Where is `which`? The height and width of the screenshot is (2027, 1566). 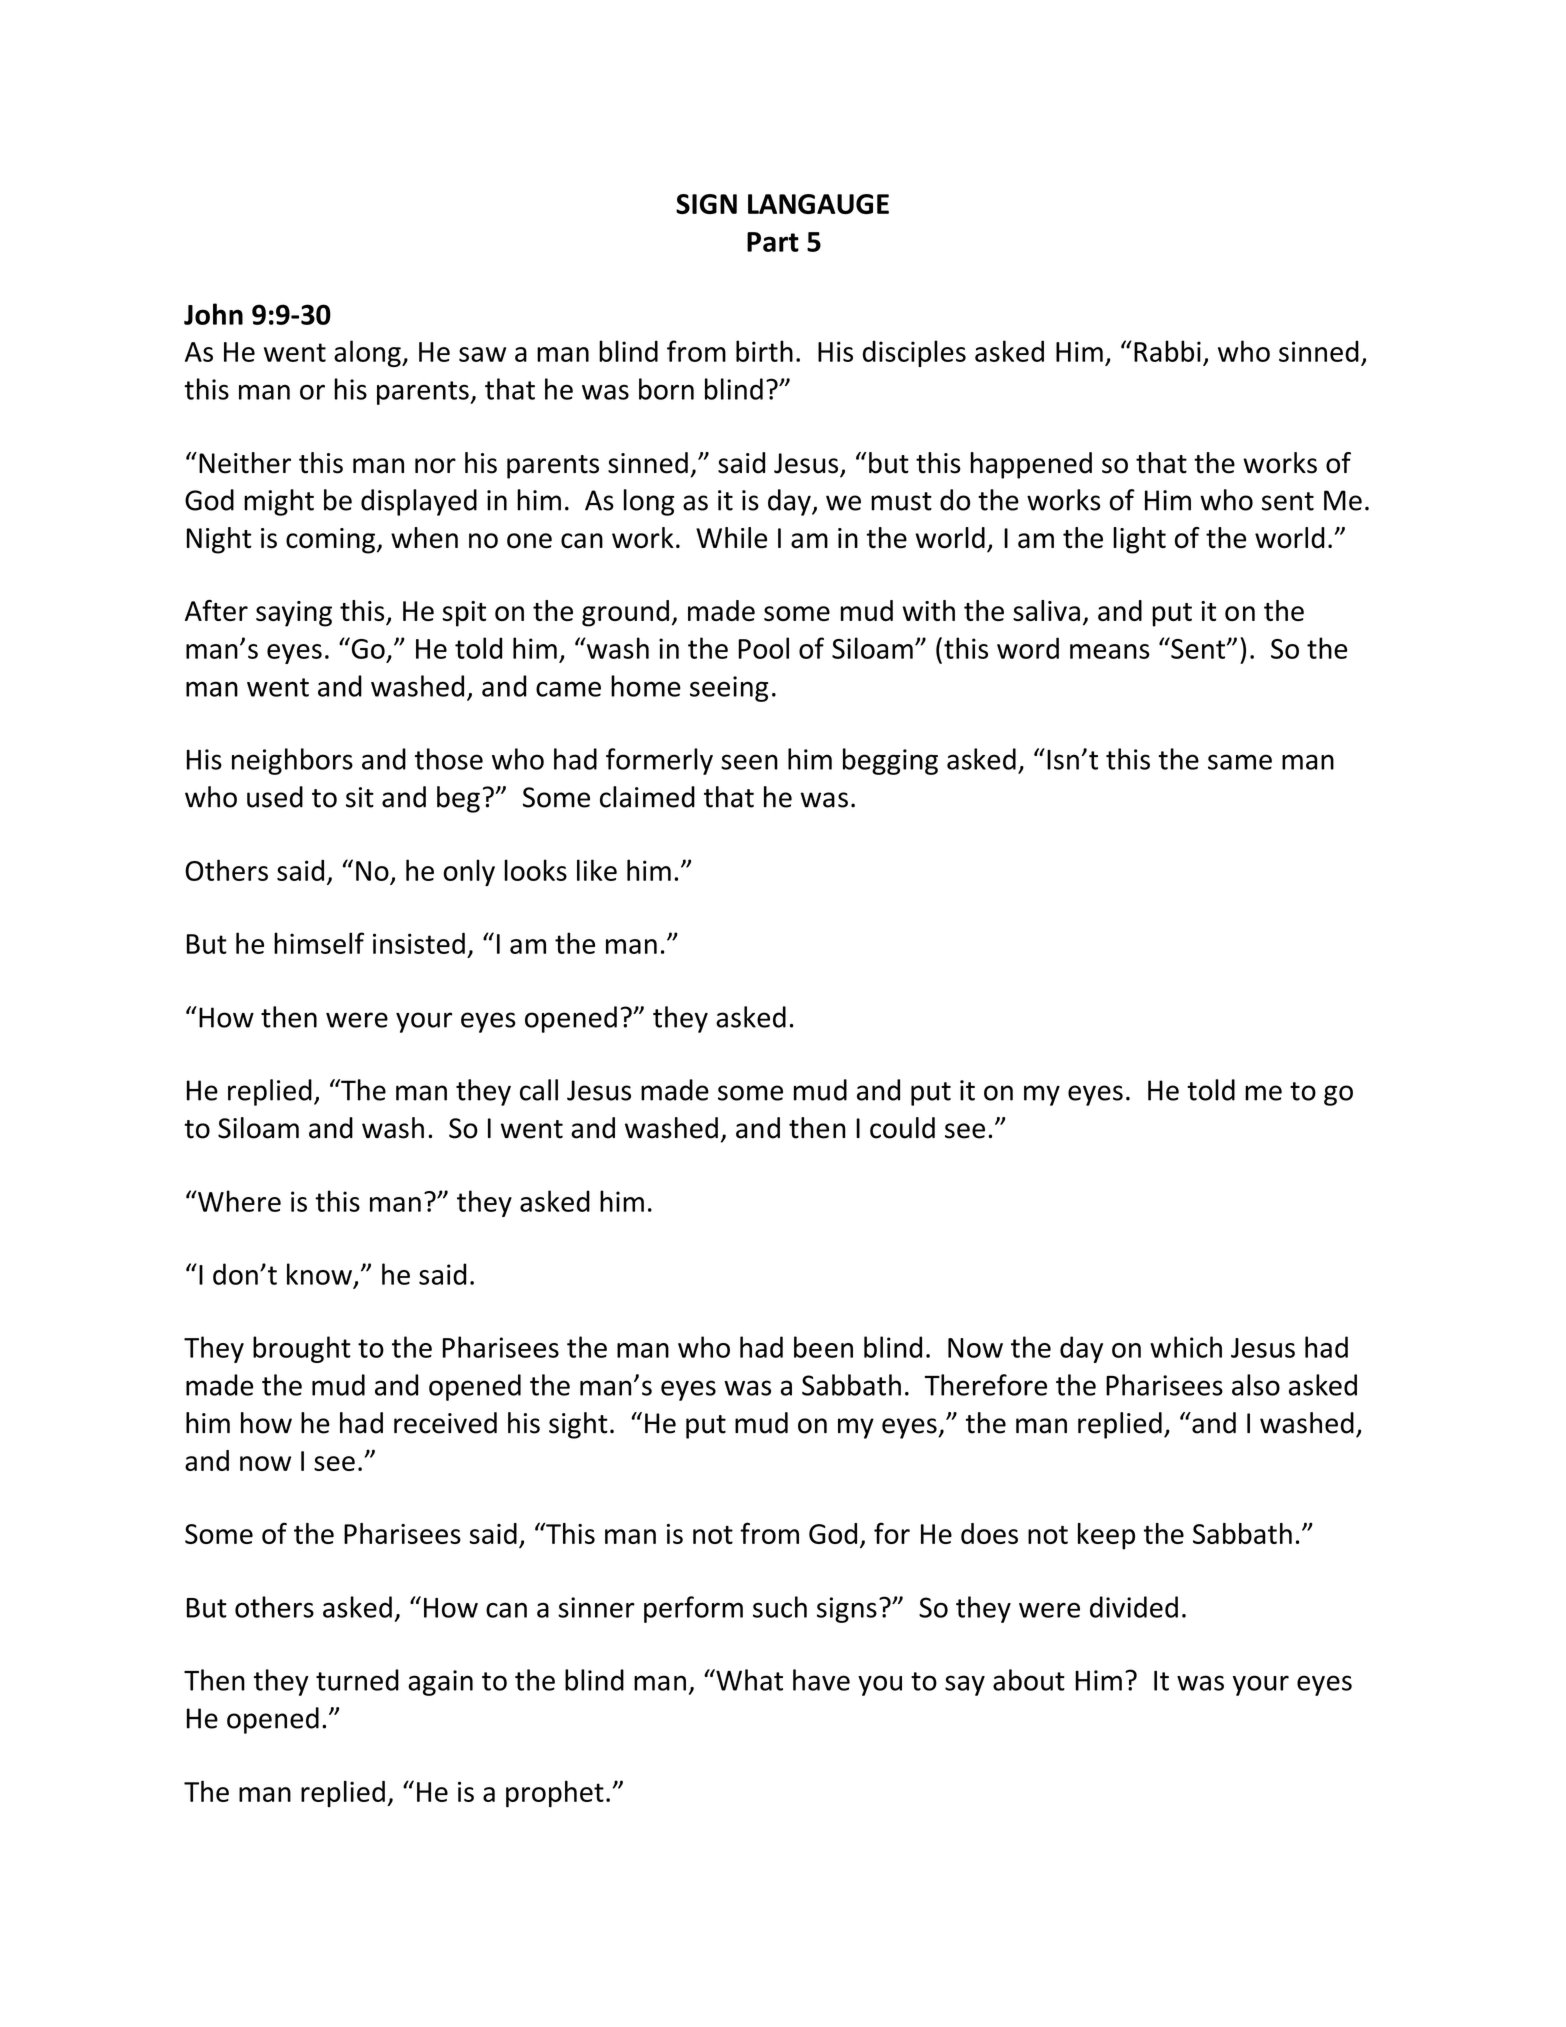
which is located at coordinates (1186, 1347).
